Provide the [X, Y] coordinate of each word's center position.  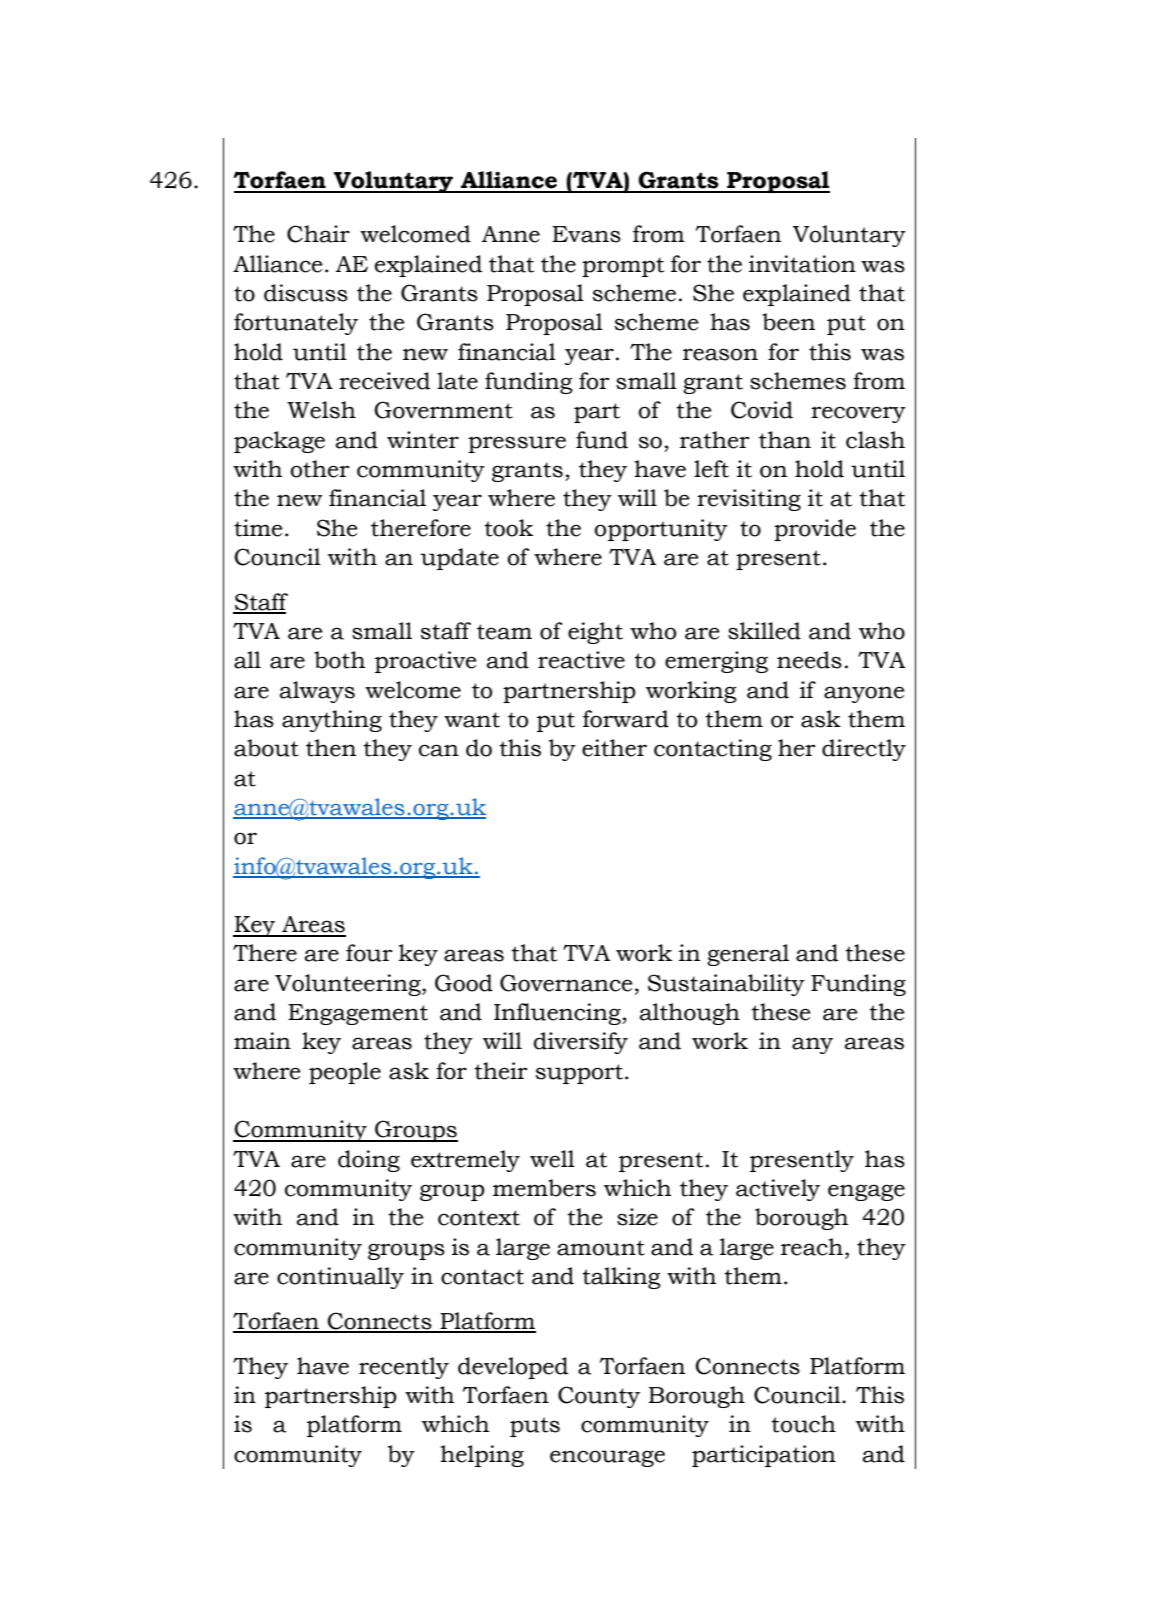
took [508, 528]
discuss [306, 293]
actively [778, 1190]
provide [815, 530]
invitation [802, 264]
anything [332, 721]
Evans [586, 234]
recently [404, 1368]
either [614, 748]
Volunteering [349, 985]
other [320, 469]
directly [864, 750]
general [748, 955]
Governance [566, 983]
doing [369, 1161]
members [544, 1188]
